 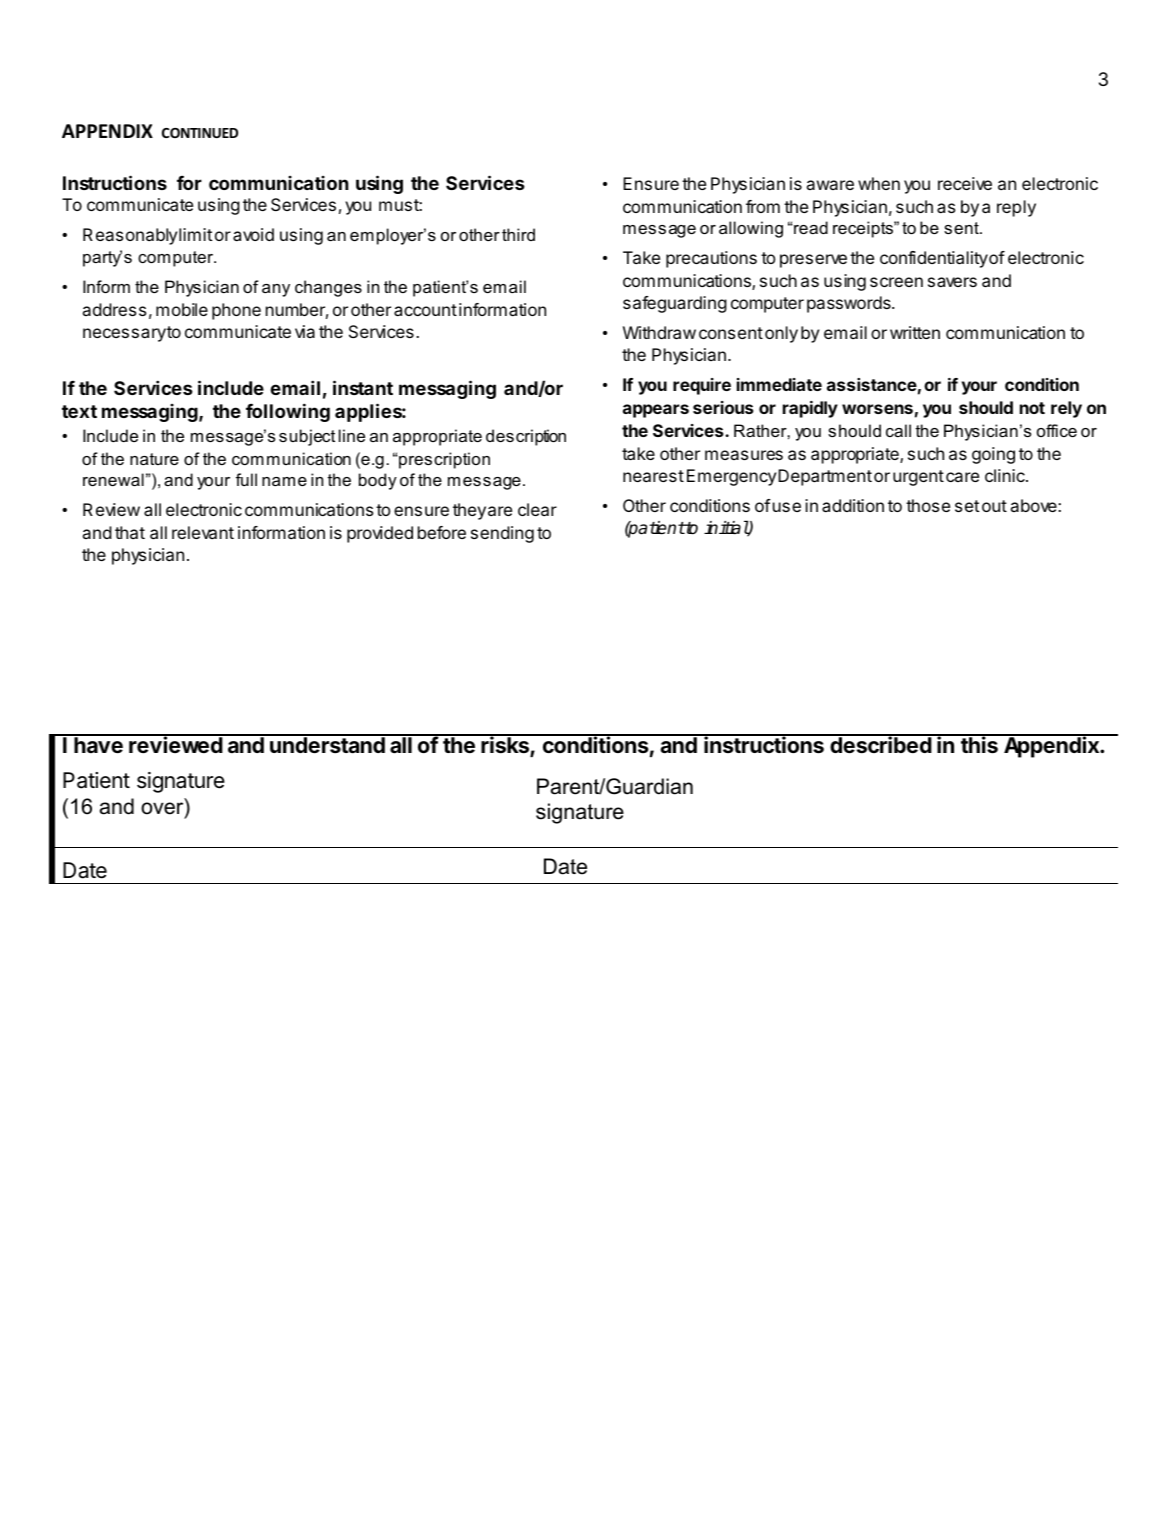 I want to click on nearest, so click(x=653, y=476).
